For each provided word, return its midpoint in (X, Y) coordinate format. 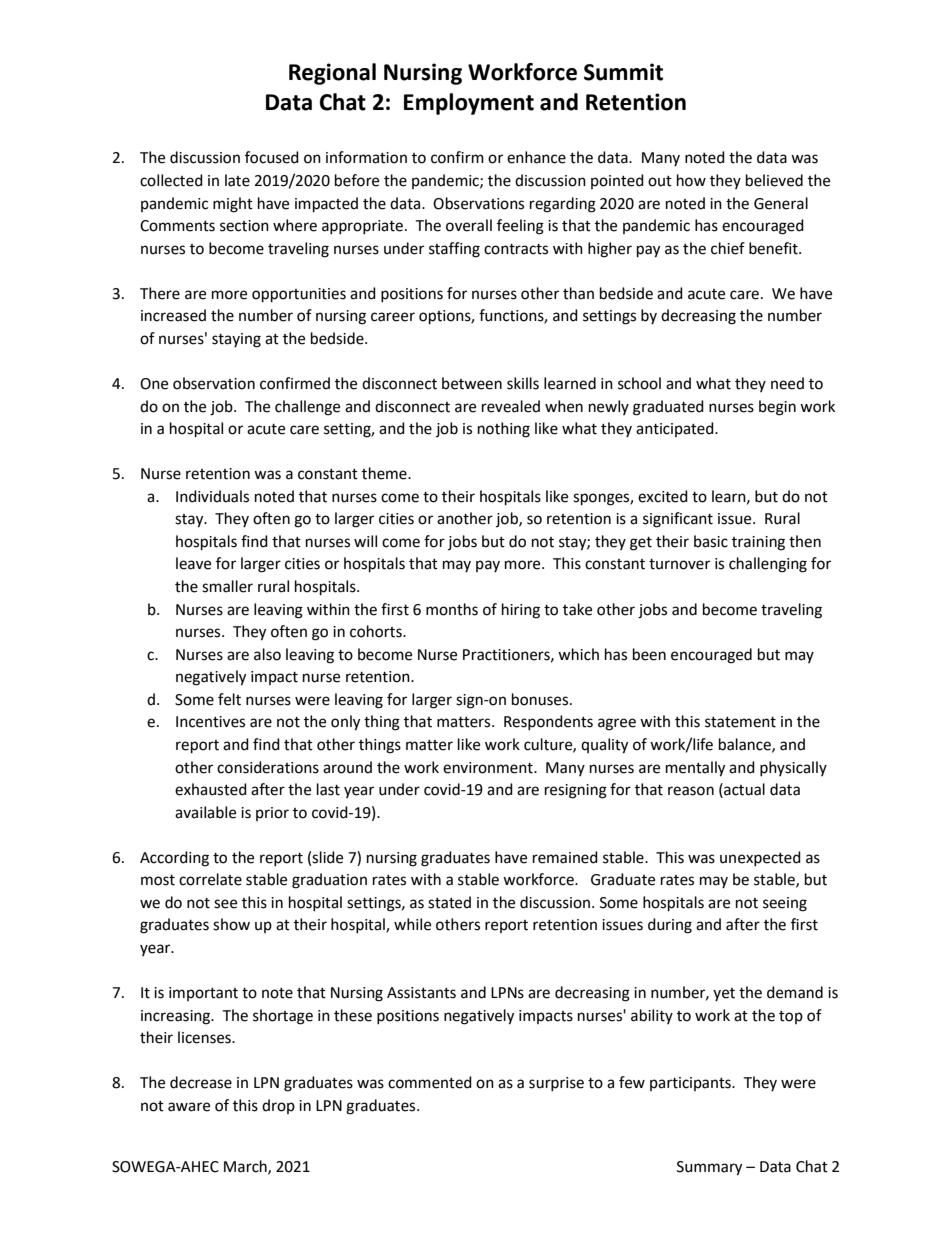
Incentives (210, 722)
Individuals (212, 496)
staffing (454, 250)
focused (272, 157)
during (670, 926)
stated (449, 902)
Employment (469, 104)
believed (774, 180)
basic (711, 541)
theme (385, 473)
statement (740, 722)
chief (728, 248)
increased (173, 315)
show (231, 924)
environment (489, 768)
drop (278, 1106)
